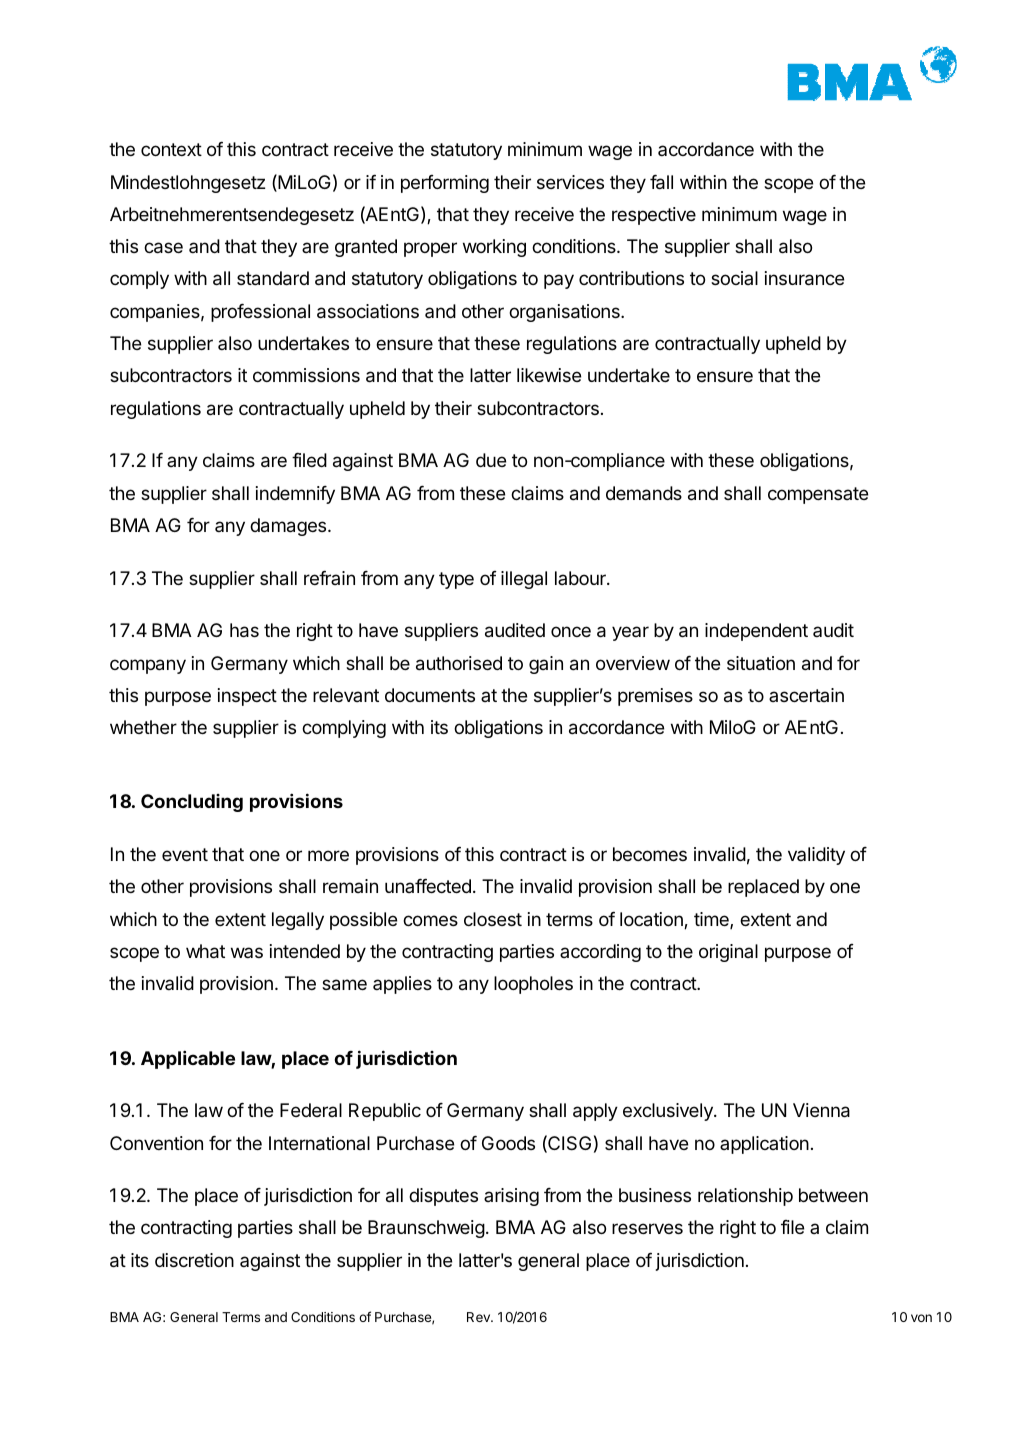 The image size is (1012, 1433). Describe the element at coordinates (570, 182) in the screenshot. I see `services` at that location.
